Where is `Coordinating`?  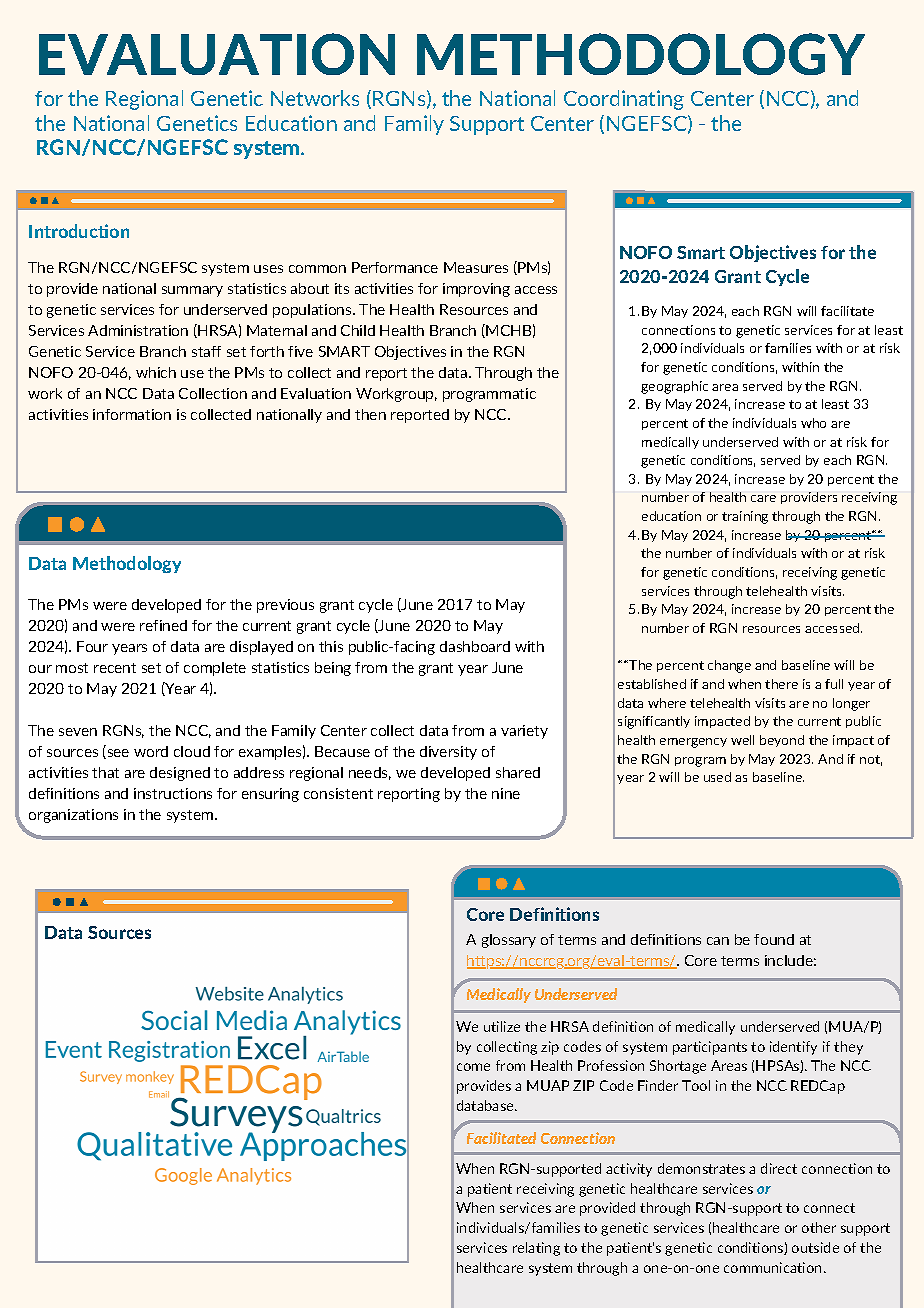 Coordinating is located at coordinates (624, 100).
